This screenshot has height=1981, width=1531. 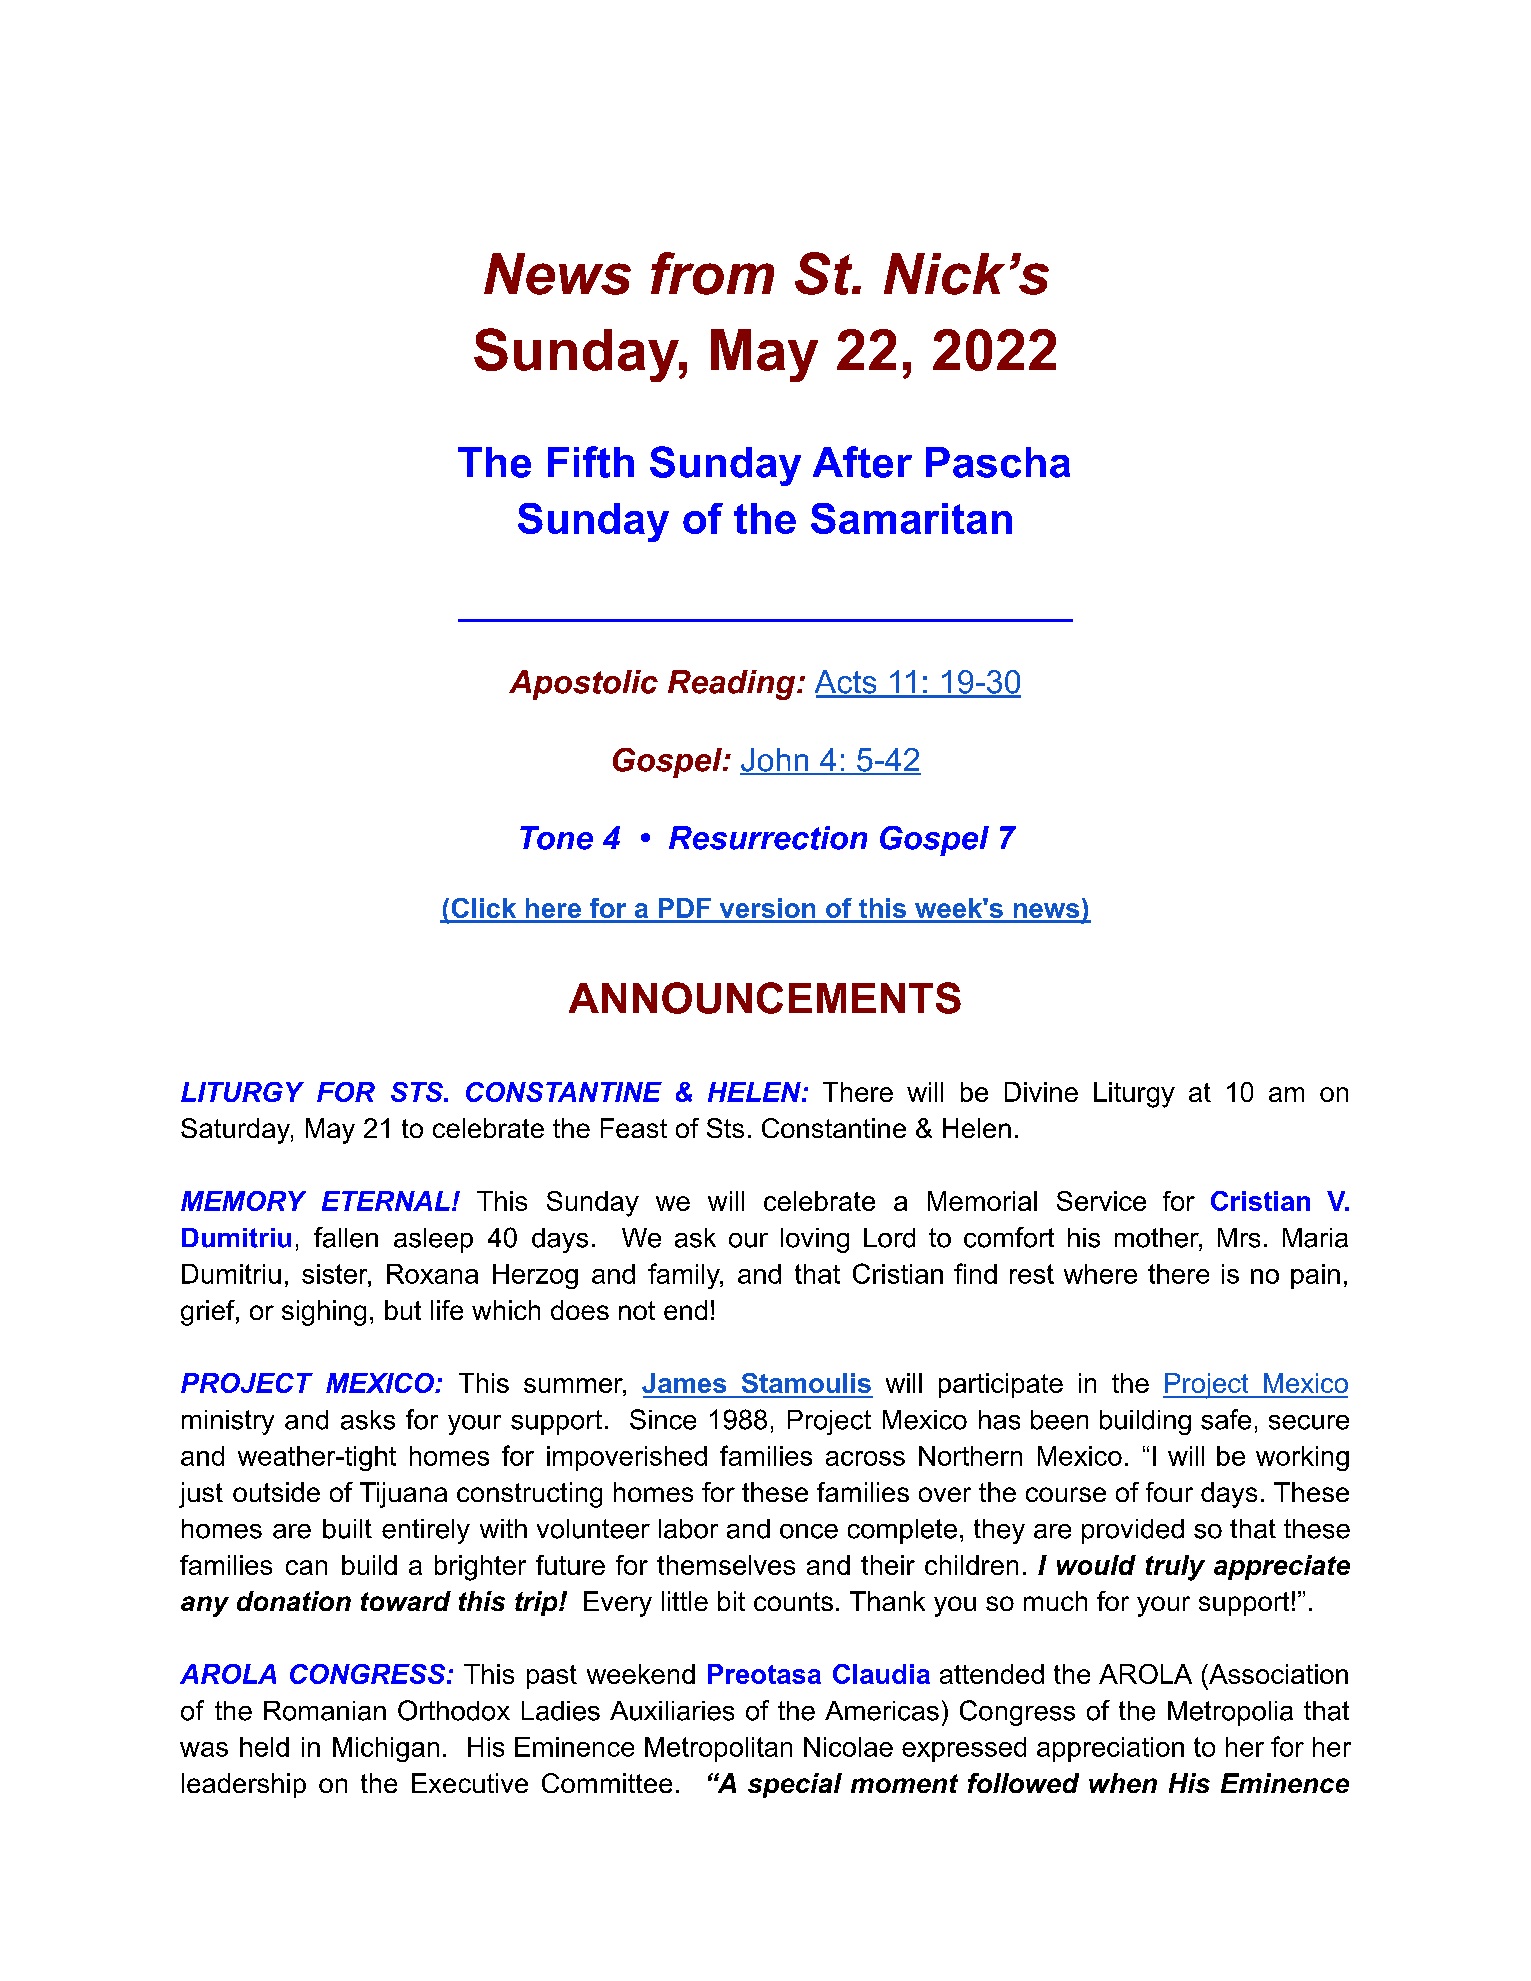 I want to click on from, so click(x=712, y=273).
